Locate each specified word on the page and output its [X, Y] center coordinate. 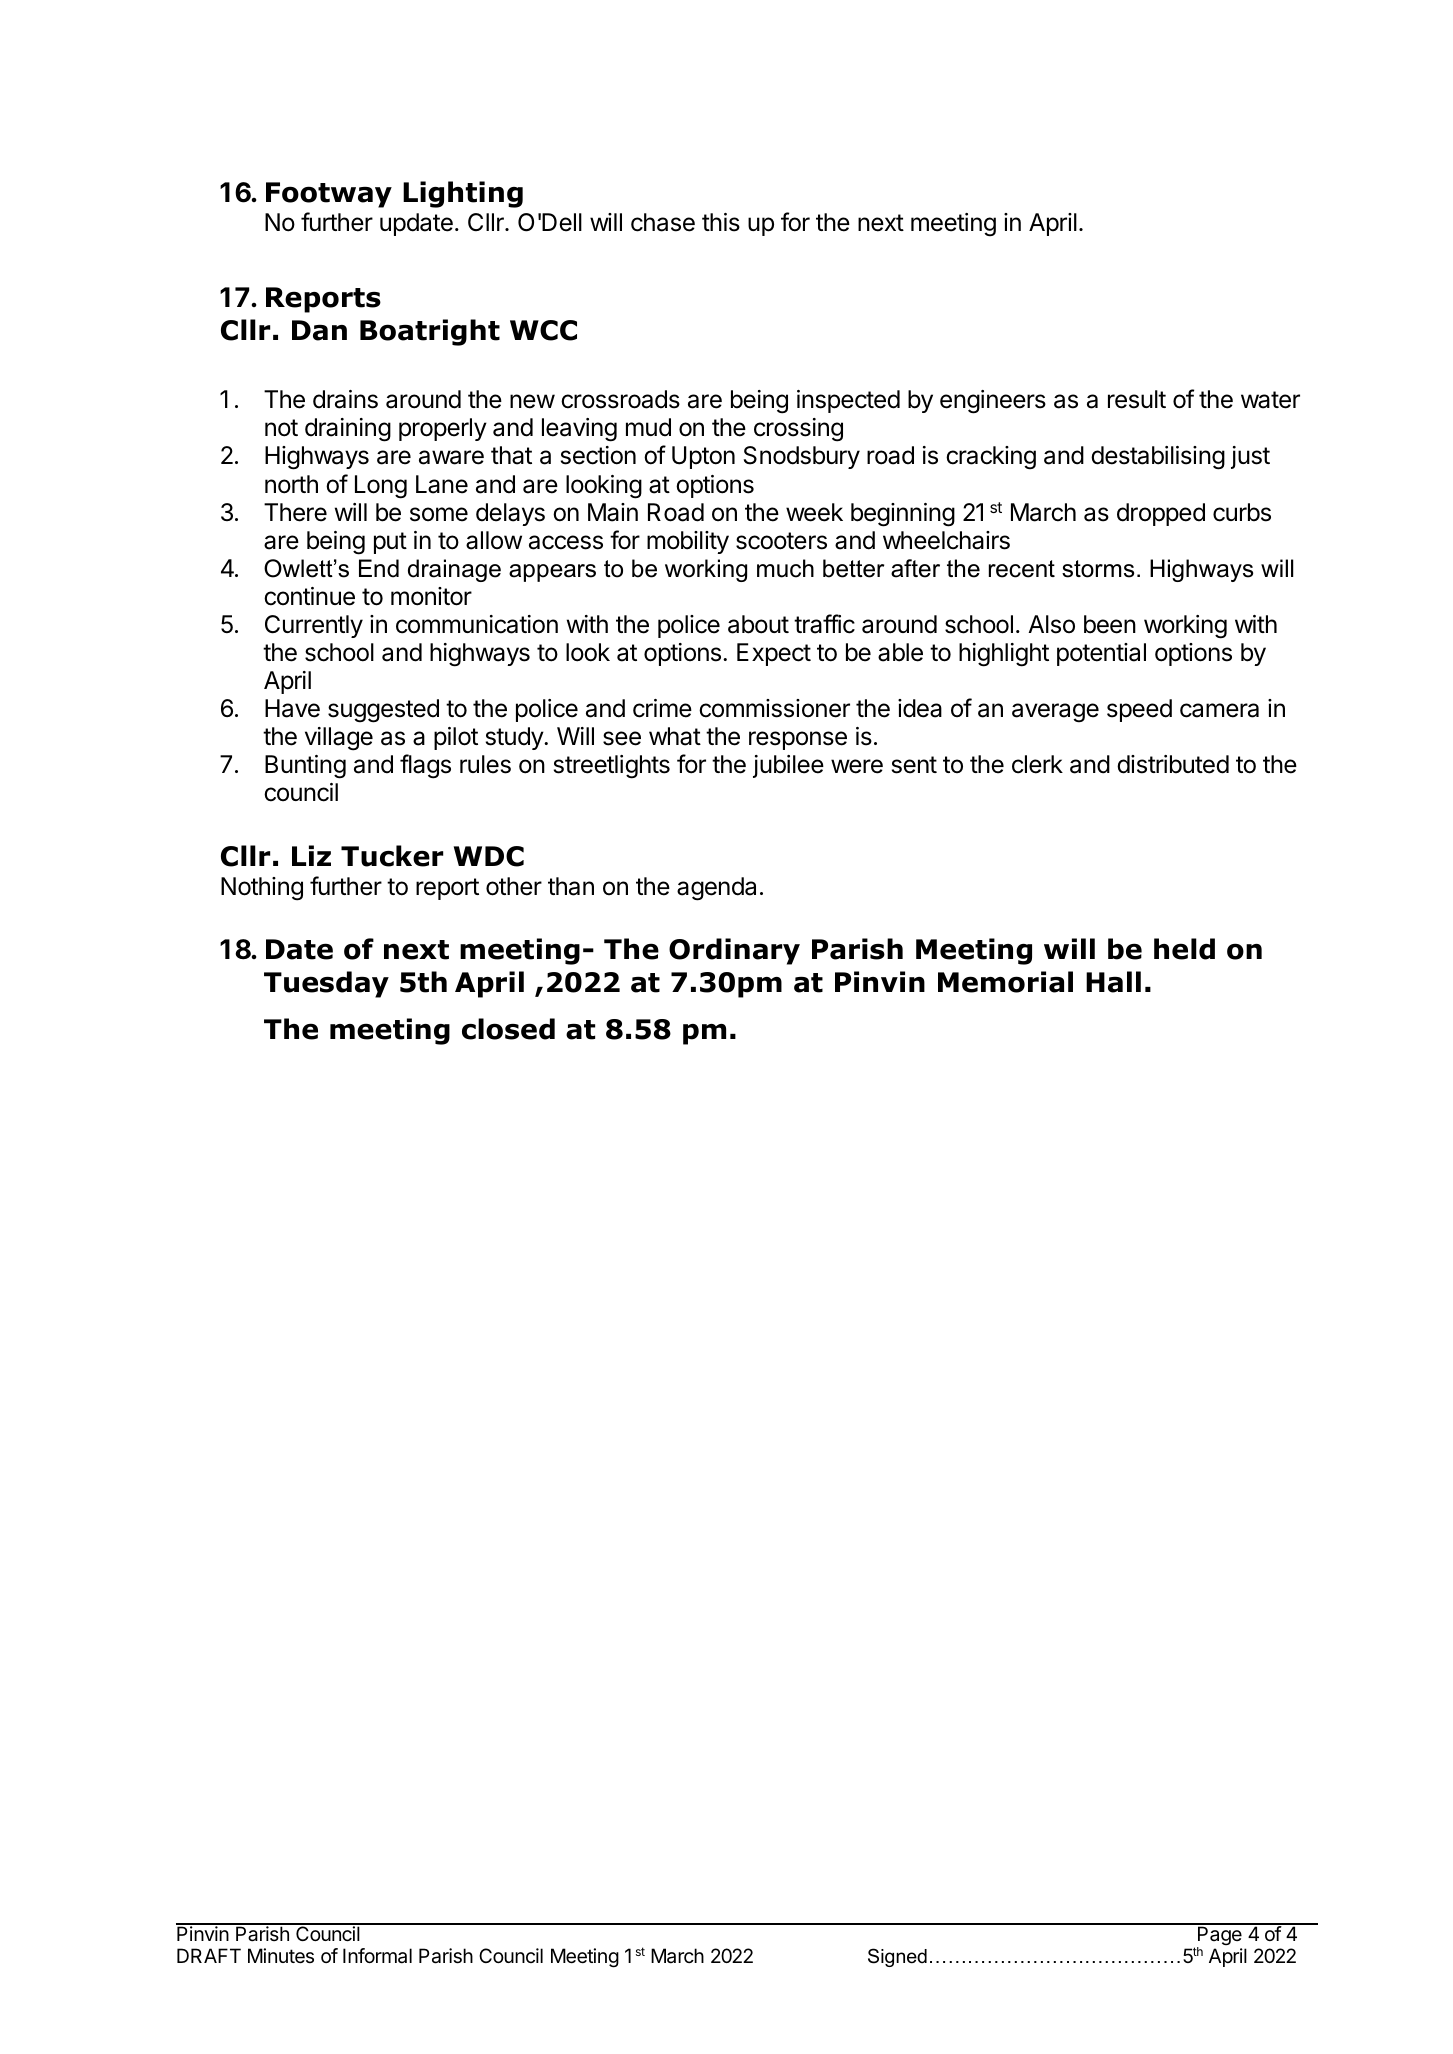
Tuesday [326, 984]
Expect [774, 654]
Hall [1113, 982]
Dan [319, 330]
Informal [377, 1956]
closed [508, 1029]
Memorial [1005, 982]
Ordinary [734, 951]
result [1137, 399]
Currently [314, 626]
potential [1101, 654]
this [721, 222]
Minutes [281, 1956]
